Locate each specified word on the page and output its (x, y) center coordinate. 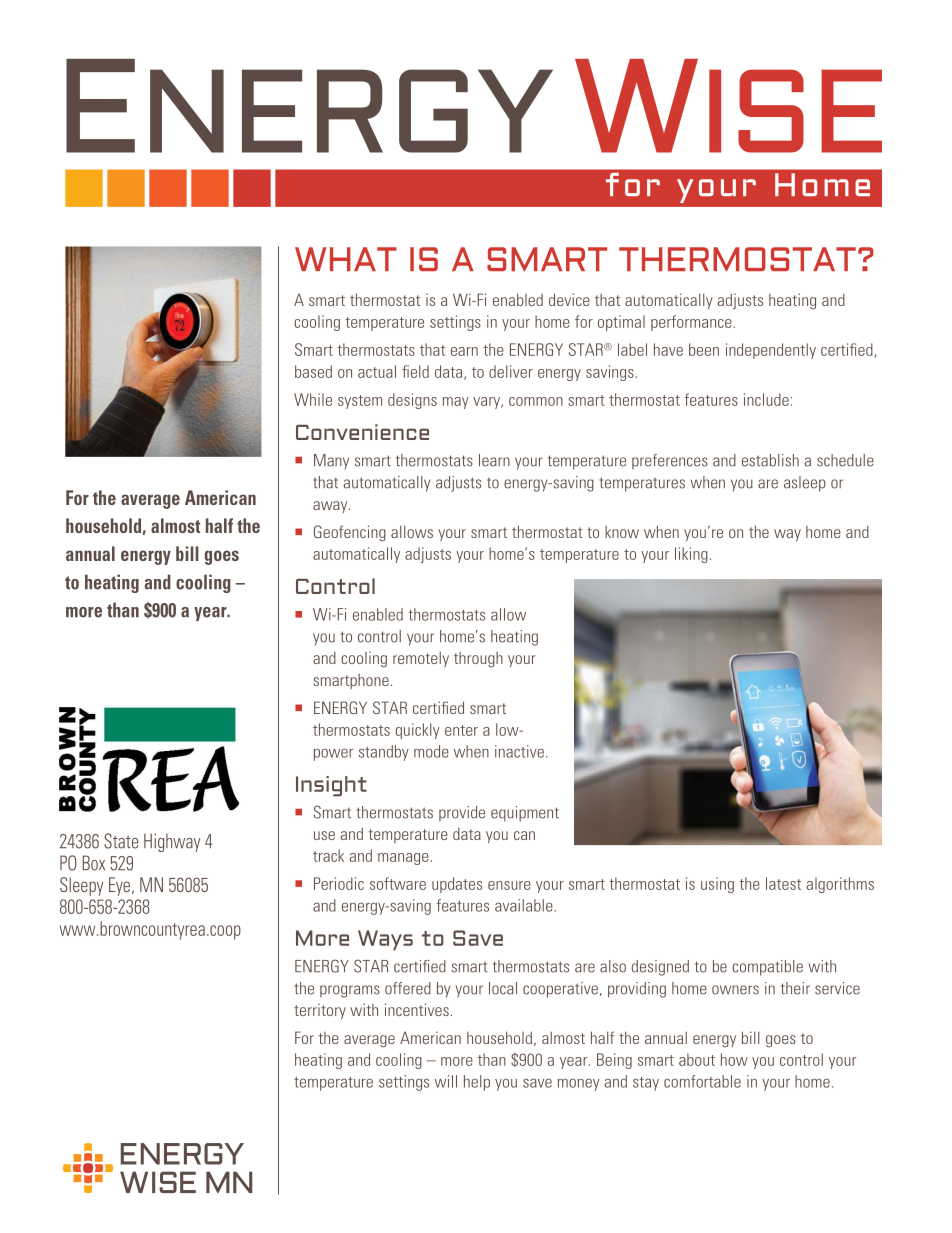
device (569, 299)
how (734, 1059)
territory (320, 1011)
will (446, 1081)
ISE (795, 111)
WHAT (346, 259)
